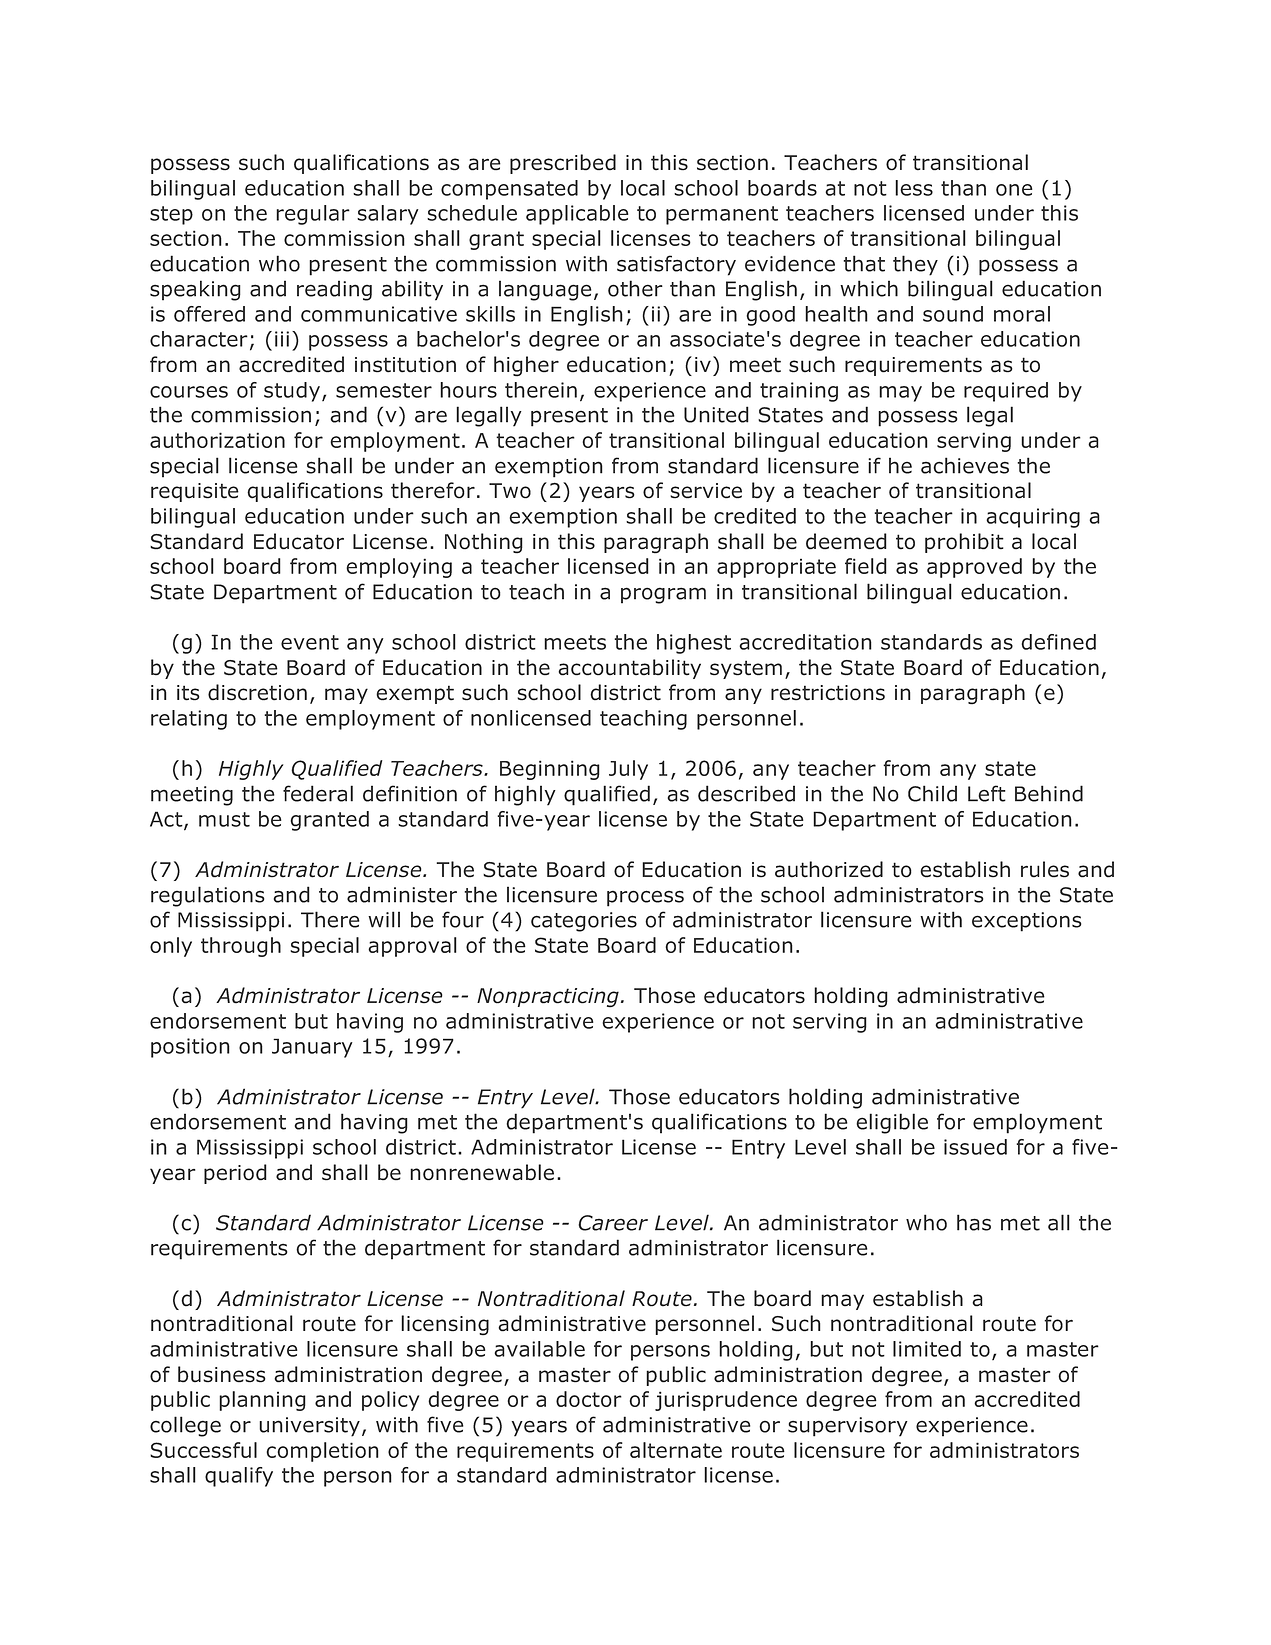 The image size is (1271, 1645). I want to click on supervisory, so click(848, 1427).
